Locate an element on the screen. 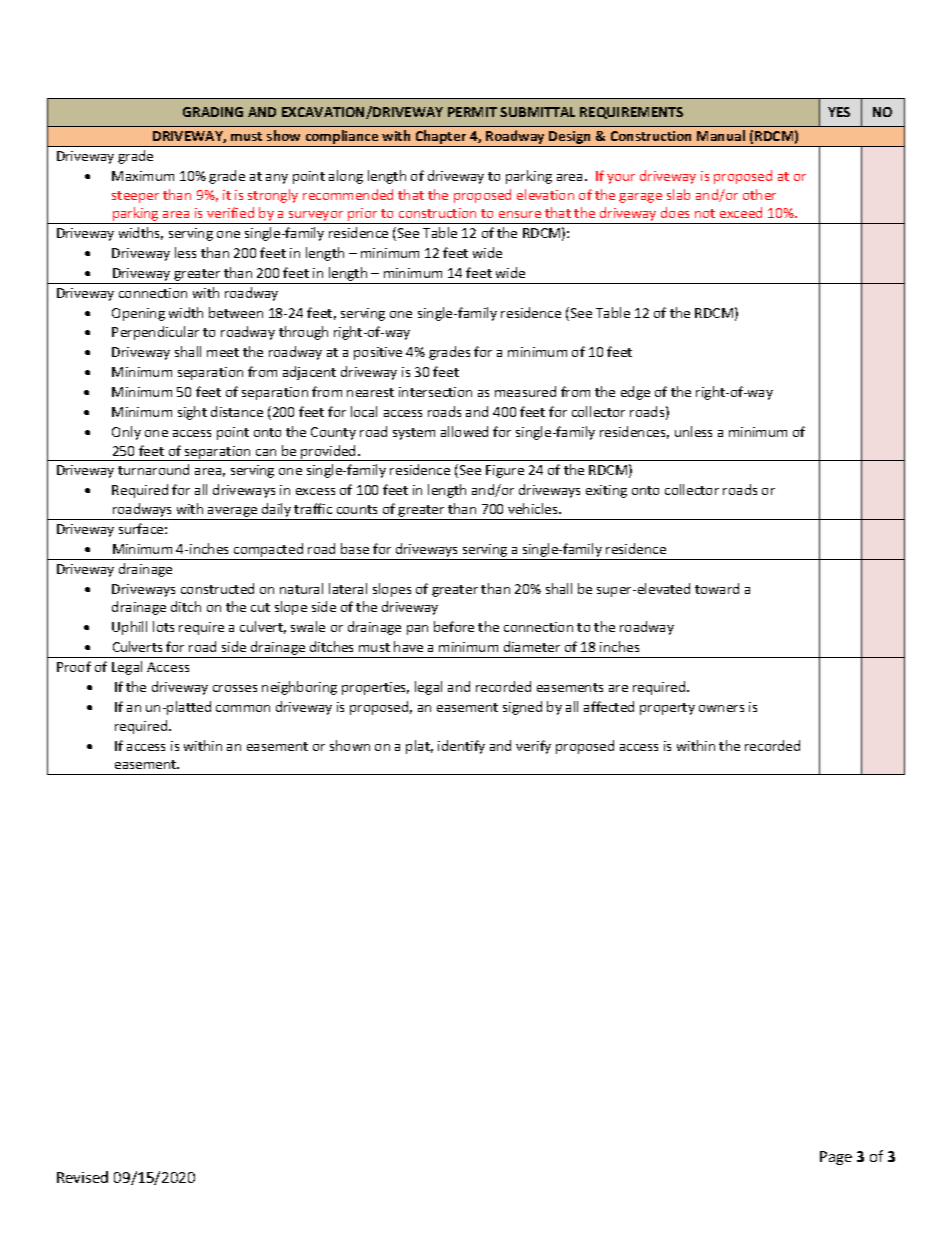 This screenshot has height=1233, width=952. Chapter is located at coordinates (441, 138).
